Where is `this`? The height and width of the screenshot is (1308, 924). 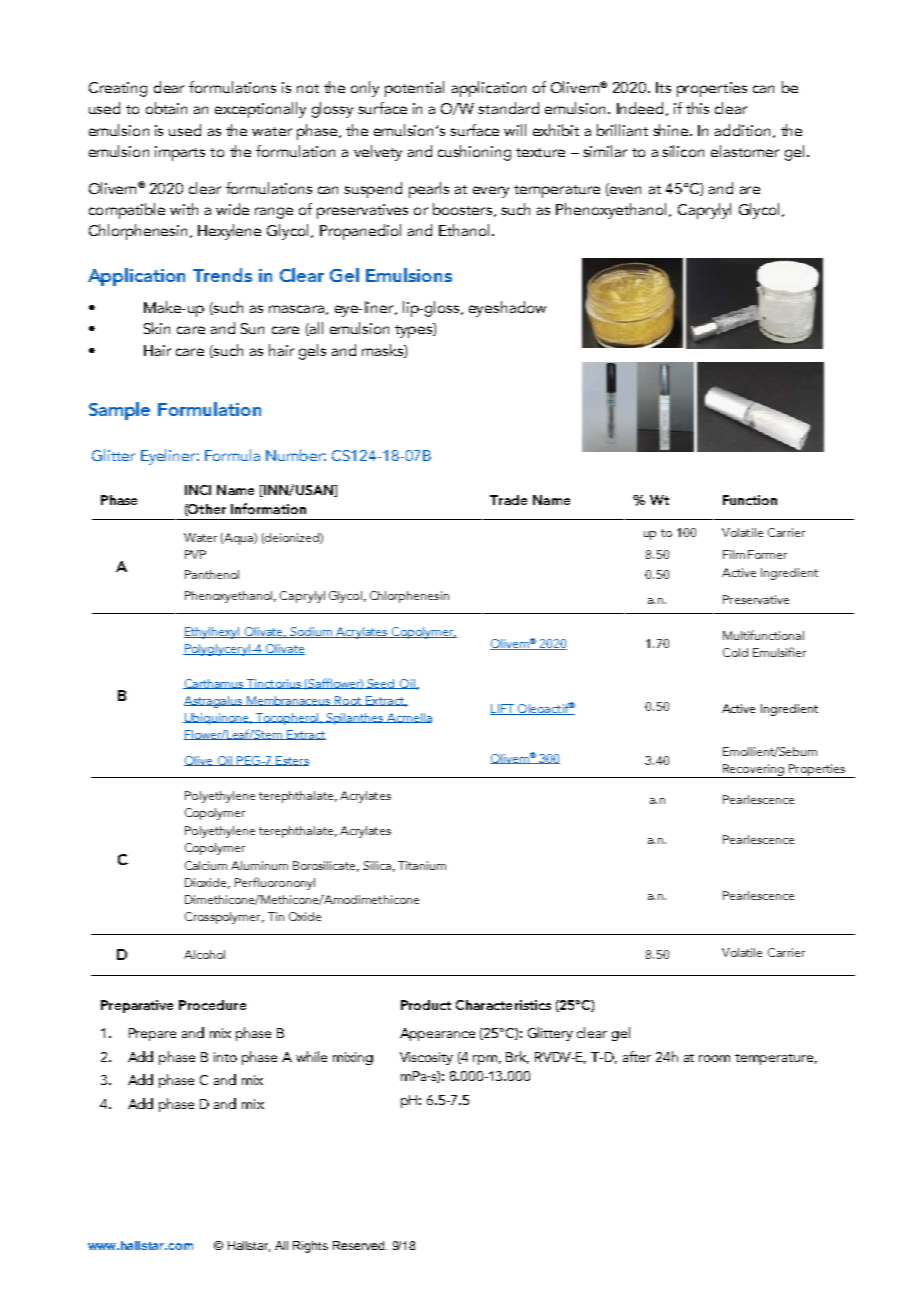
this is located at coordinates (697, 108).
